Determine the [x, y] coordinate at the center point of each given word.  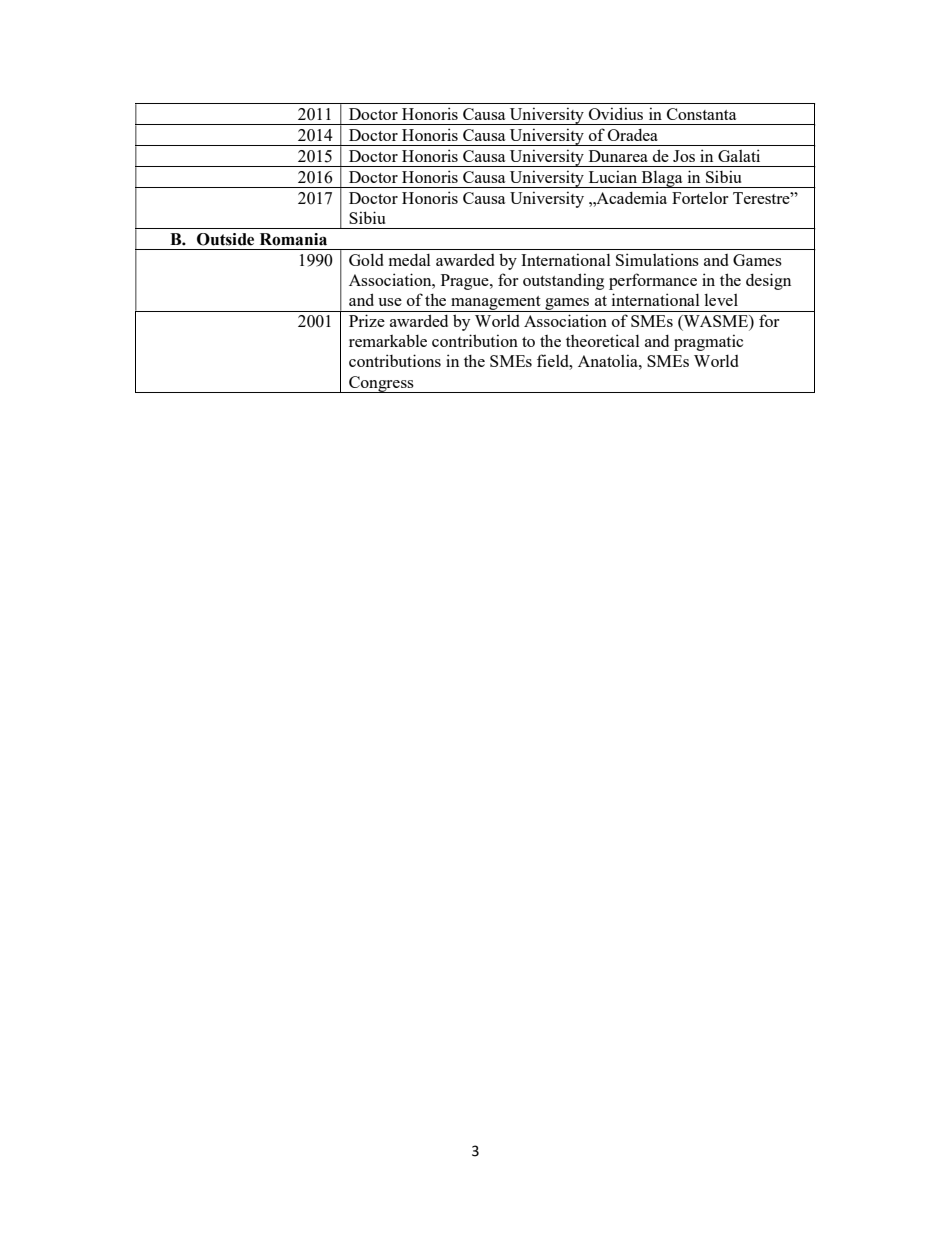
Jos [684, 156]
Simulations [657, 259]
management [496, 304]
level [721, 300]
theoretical [603, 340]
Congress [381, 384]
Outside [225, 239]
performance [653, 281]
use [390, 302]
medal [410, 260]
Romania [293, 239]
